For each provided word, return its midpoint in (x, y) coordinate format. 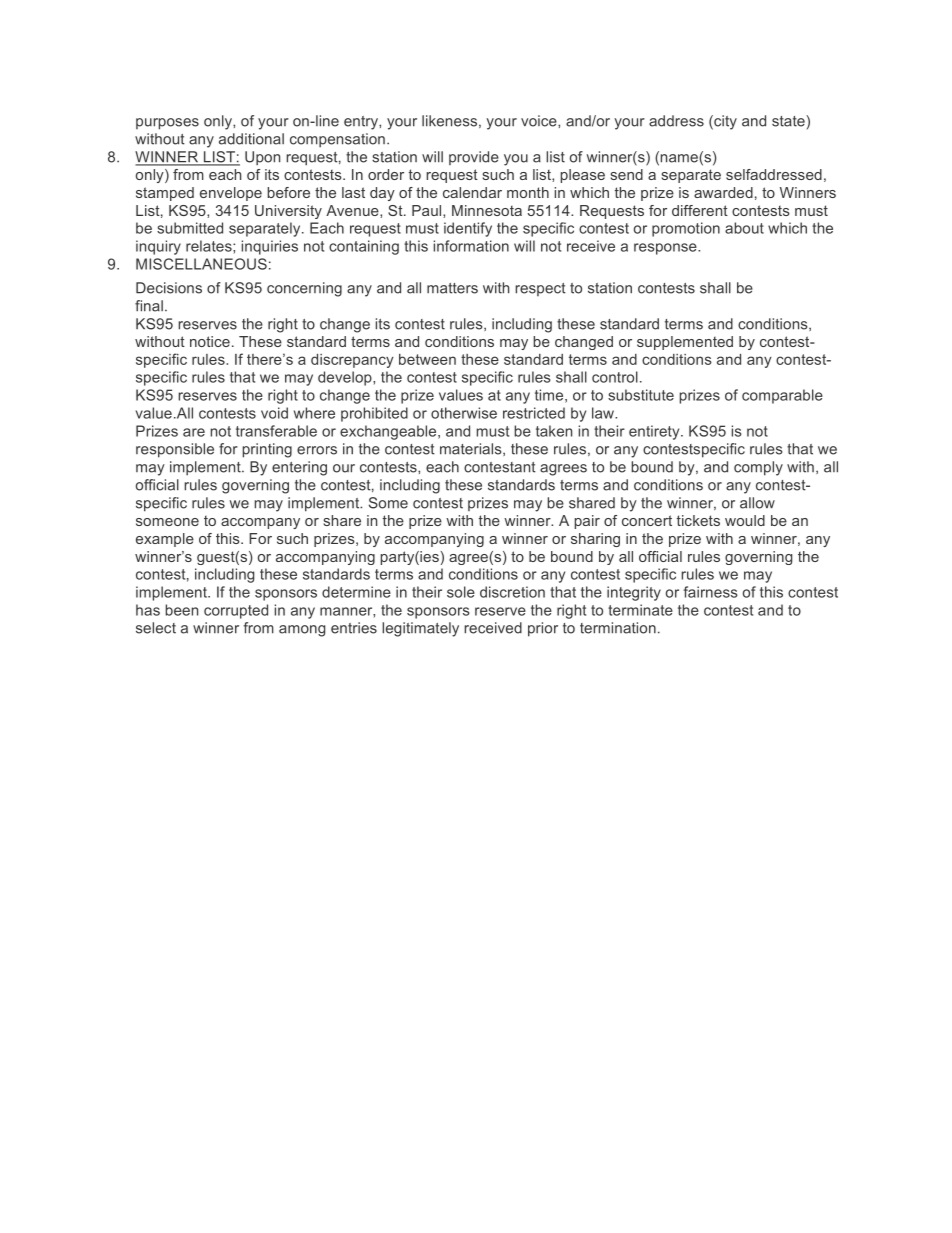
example (165, 540)
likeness (449, 121)
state (789, 121)
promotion (686, 229)
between (427, 359)
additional (251, 139)
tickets (698, 520)
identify (468, 229)
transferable (276, 431)
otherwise (464, 413)
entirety (655, 432)
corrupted (236, 611)
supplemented (685, 343)
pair (587, 522)
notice (210, 341)
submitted (190, 228)
